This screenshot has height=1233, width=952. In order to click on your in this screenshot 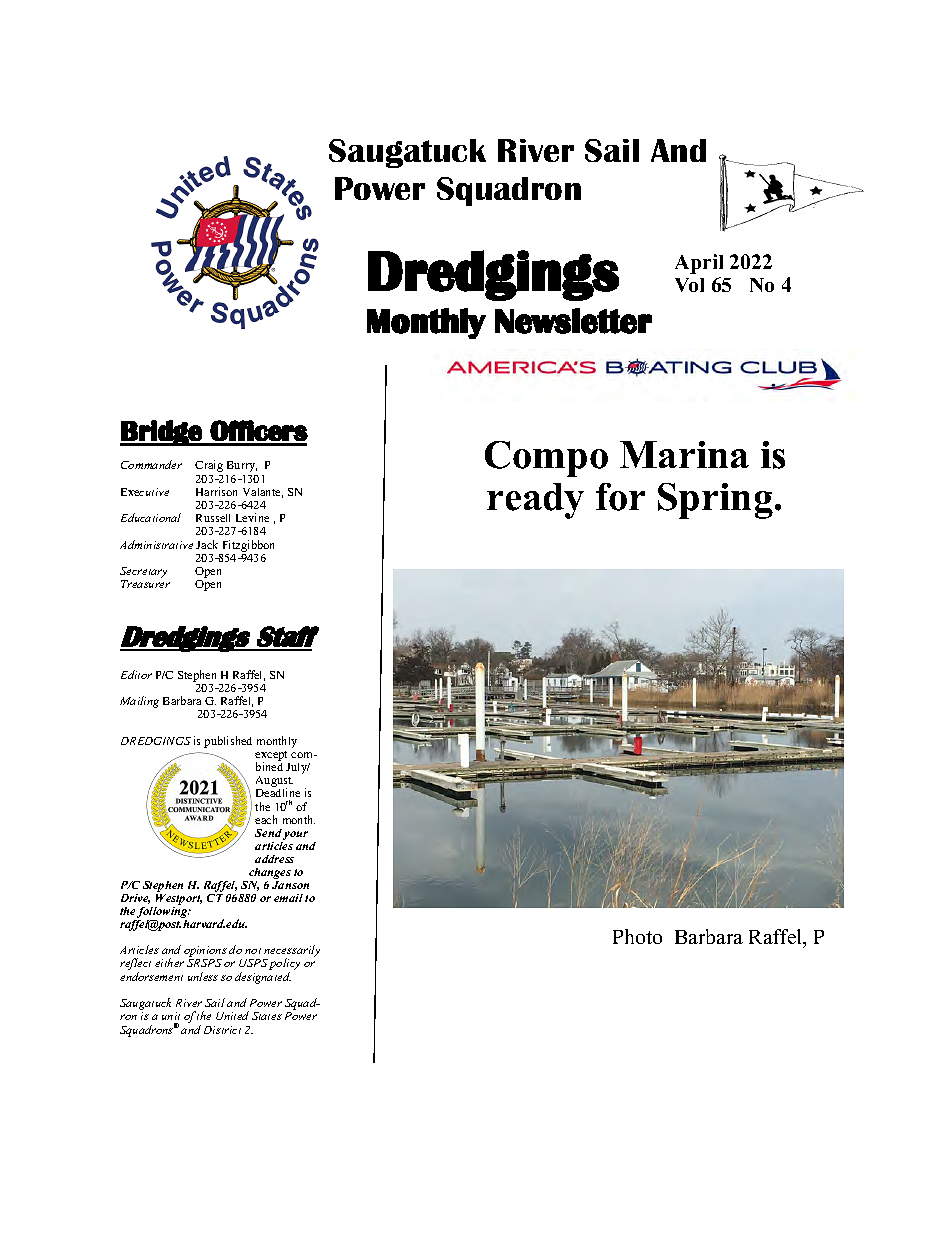, I will do `click(295, 835)`.
